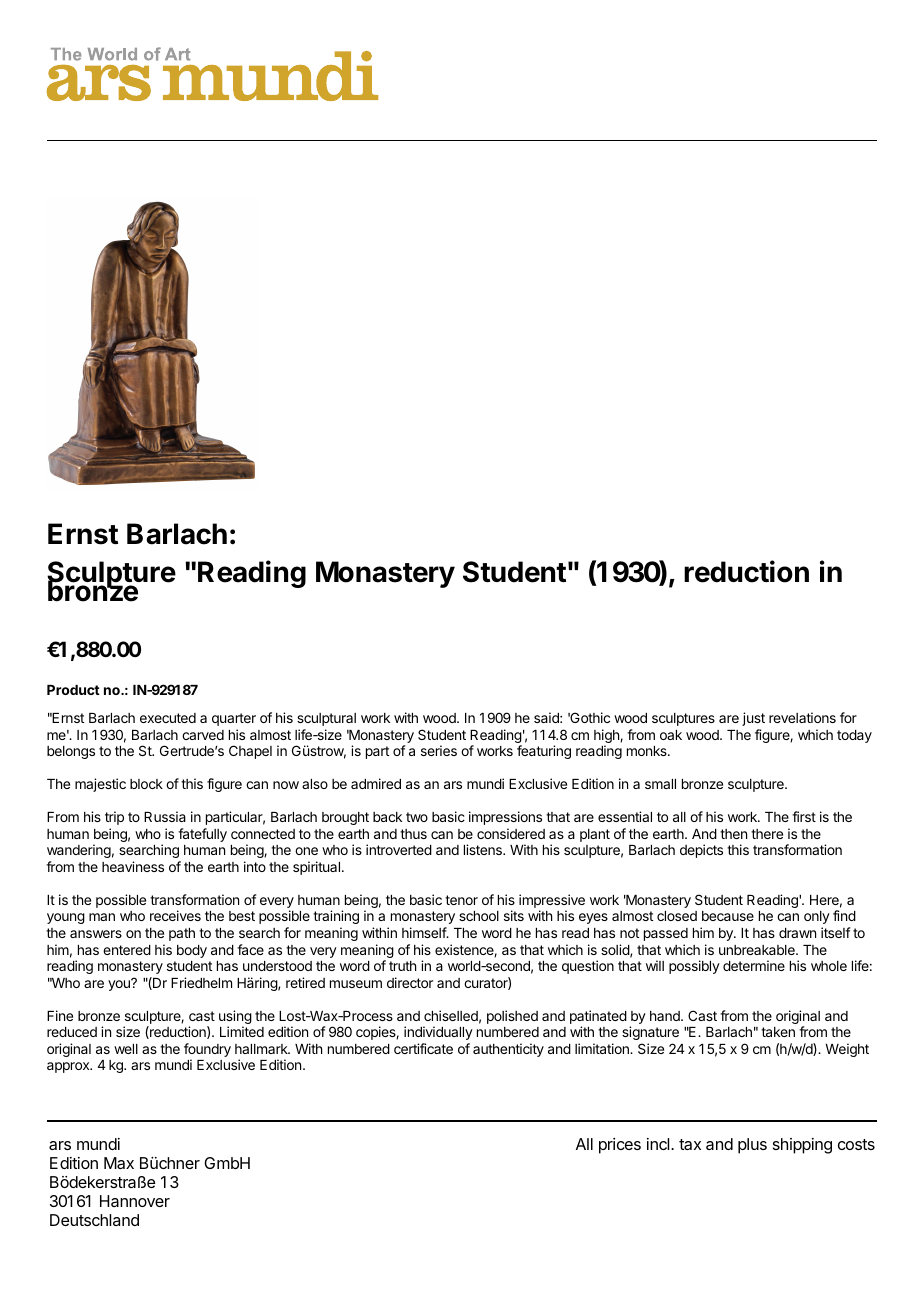 The height and width of the screenshot is (1308, 924). Describe the element at coordinates (168, 718) in the screenshot. I see `executed` at that location.
